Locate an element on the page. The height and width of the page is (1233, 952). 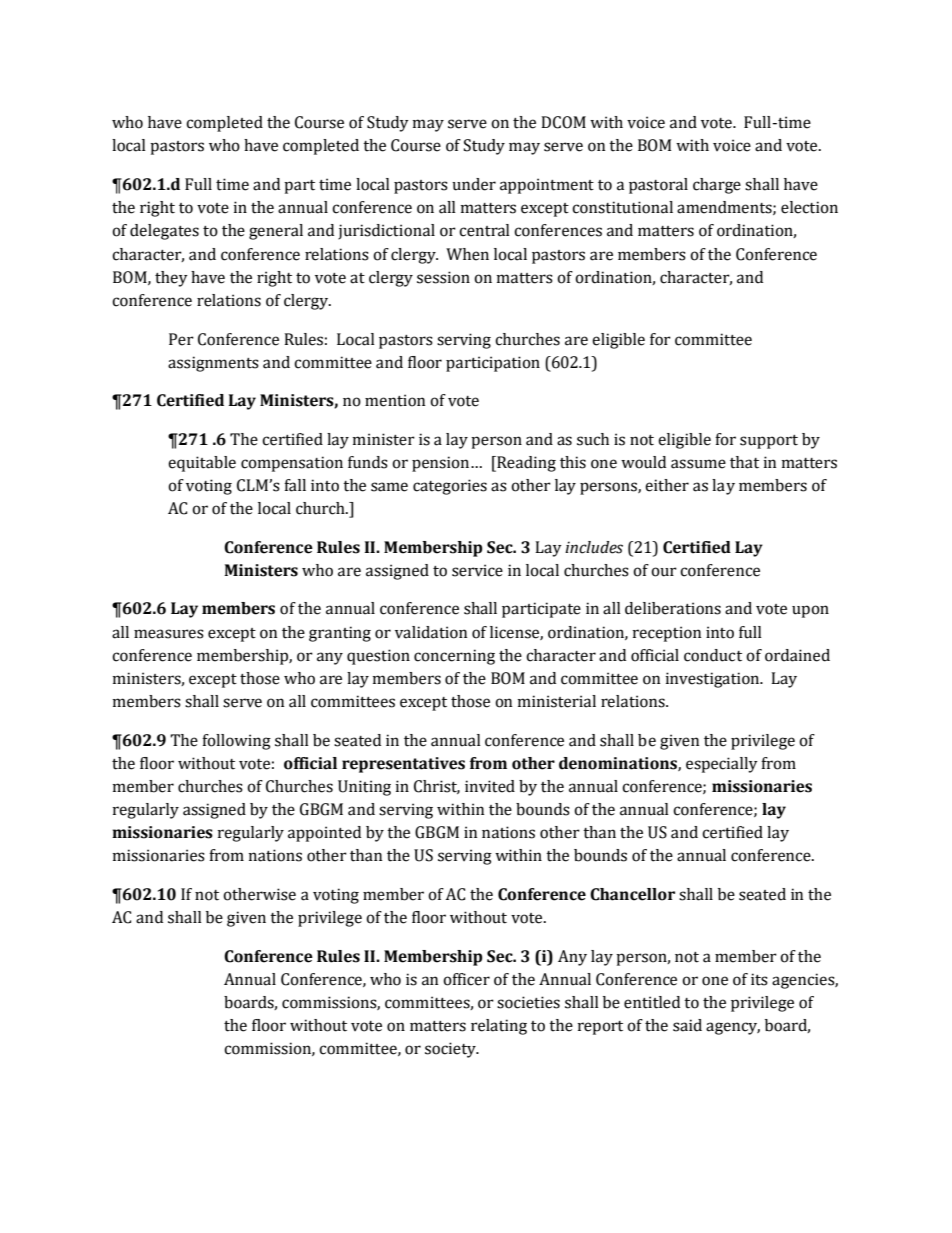
Reading is located at coordinates (525, 464).
